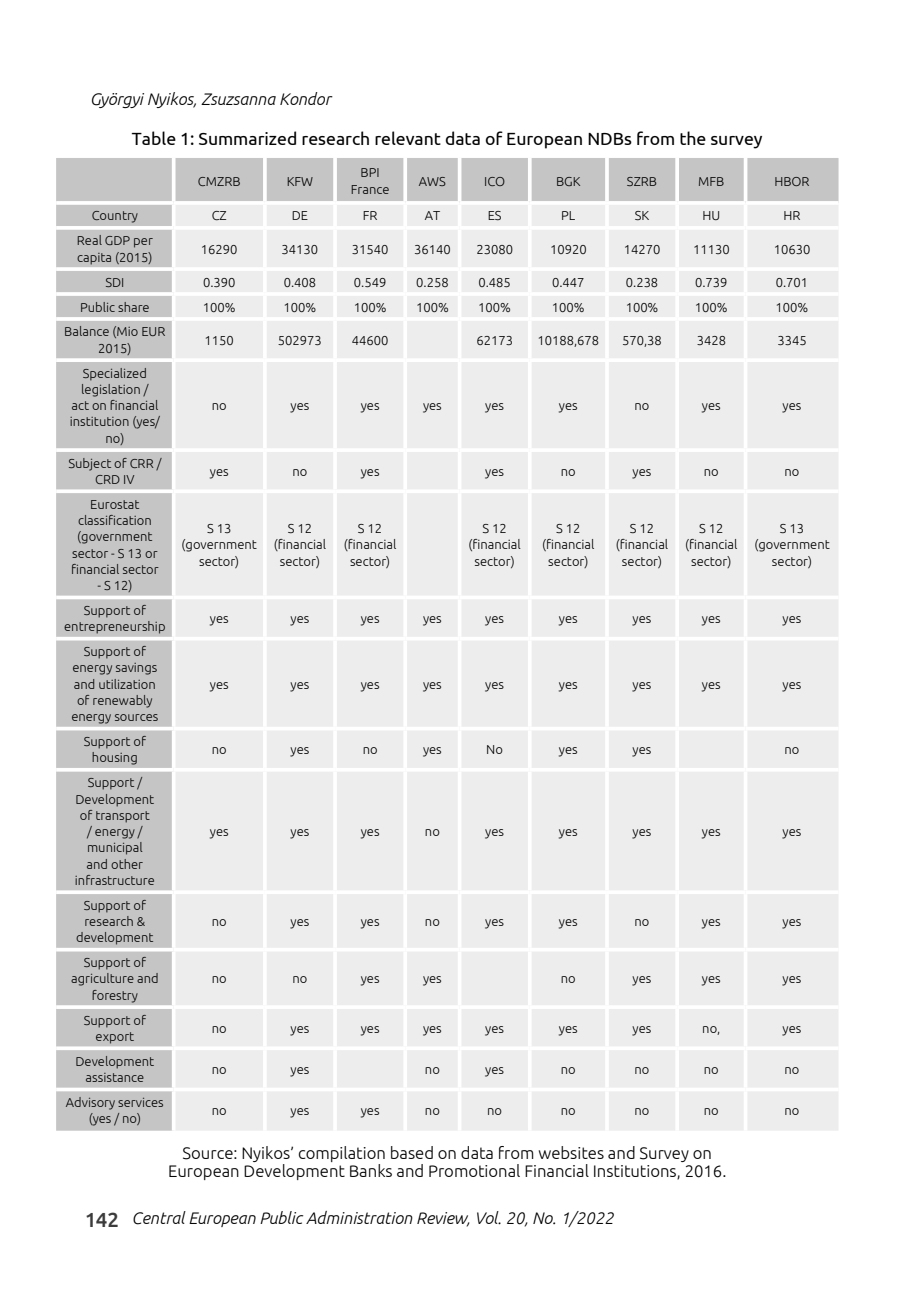 This document has width=921, height=1316. I want to click on transport, so click(123, 817).
